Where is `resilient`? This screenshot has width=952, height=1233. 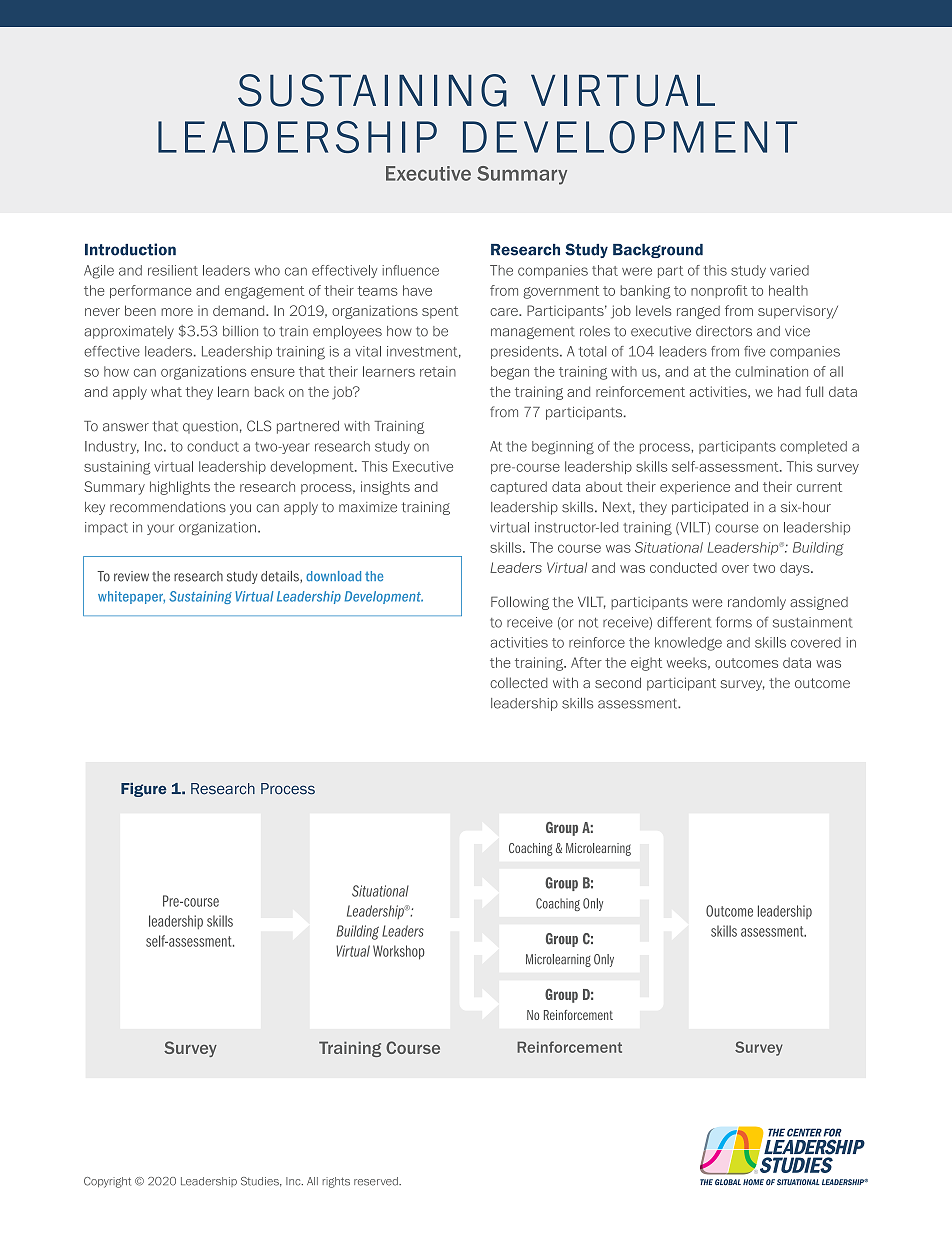
resilient is located at coordinates (173, 270).
